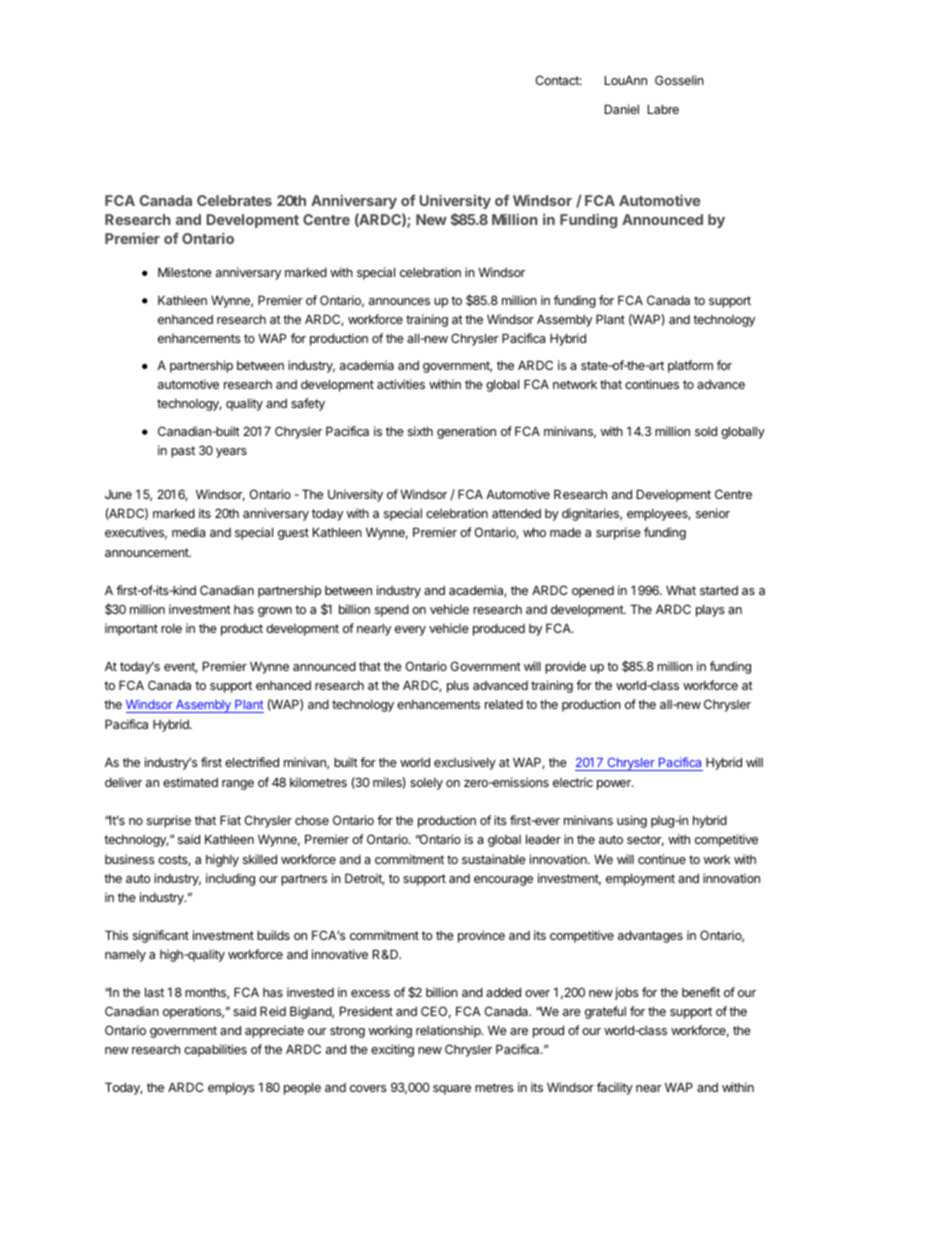 This document has height=1233, width=952. Describe the element at coordinates (399, 301) in the document. I see `announces` at that location.
